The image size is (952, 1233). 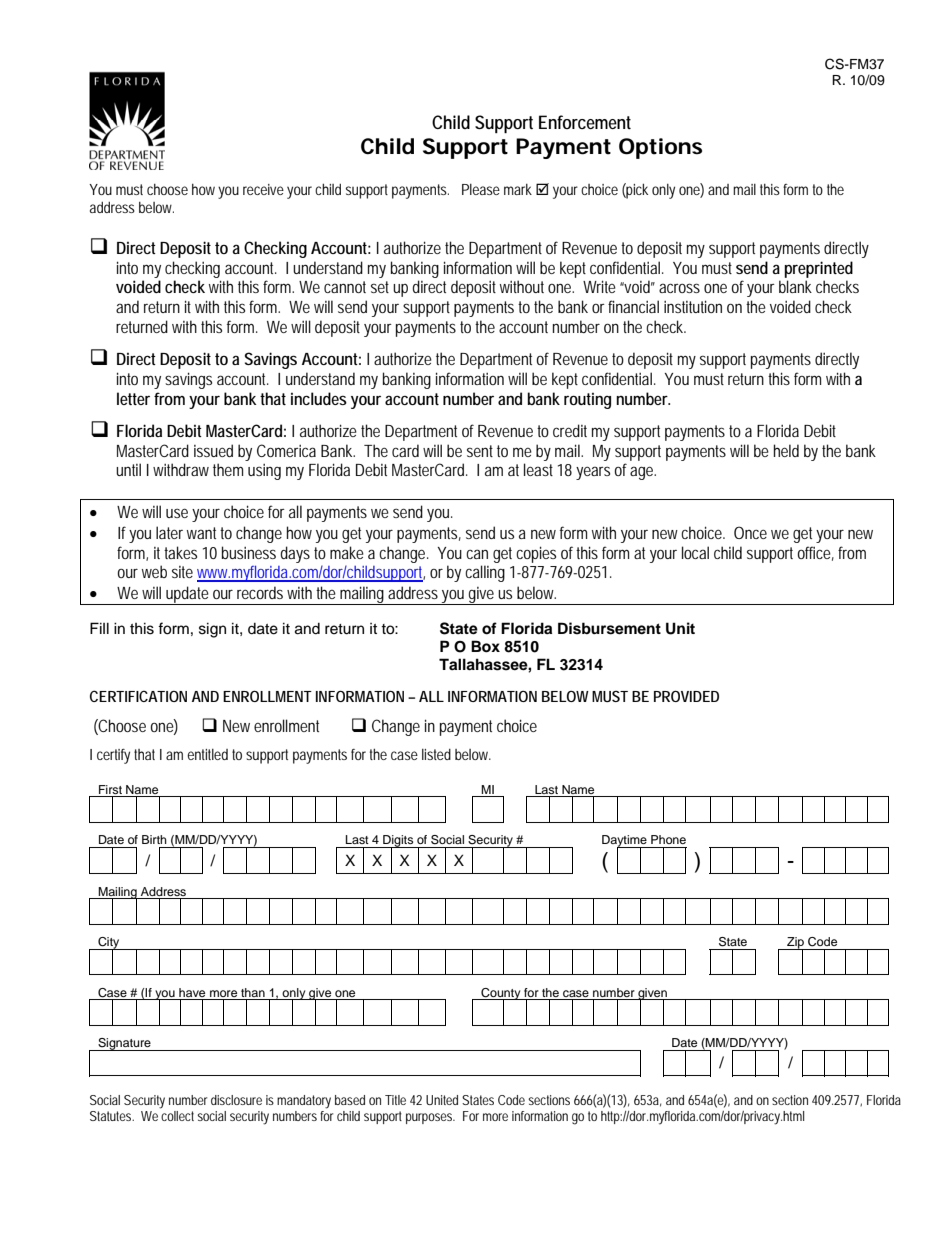 What do you see at coordinates (481, 189) in the screenshot?
I see `Please` at bounding box center [481, 189].
